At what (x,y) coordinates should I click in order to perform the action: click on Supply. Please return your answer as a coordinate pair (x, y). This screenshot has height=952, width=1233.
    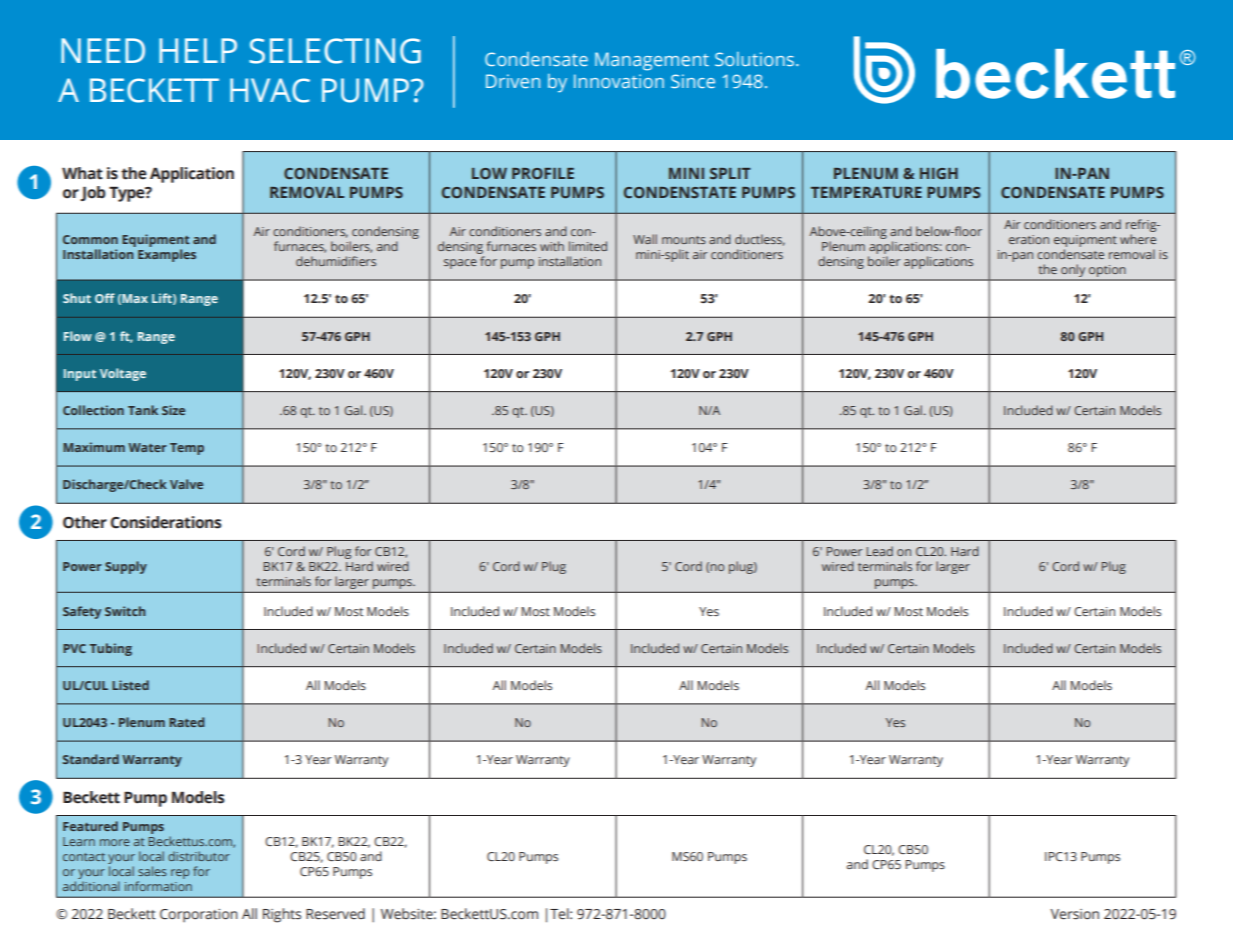
    Looking at the image, I should click on (126, 567).
